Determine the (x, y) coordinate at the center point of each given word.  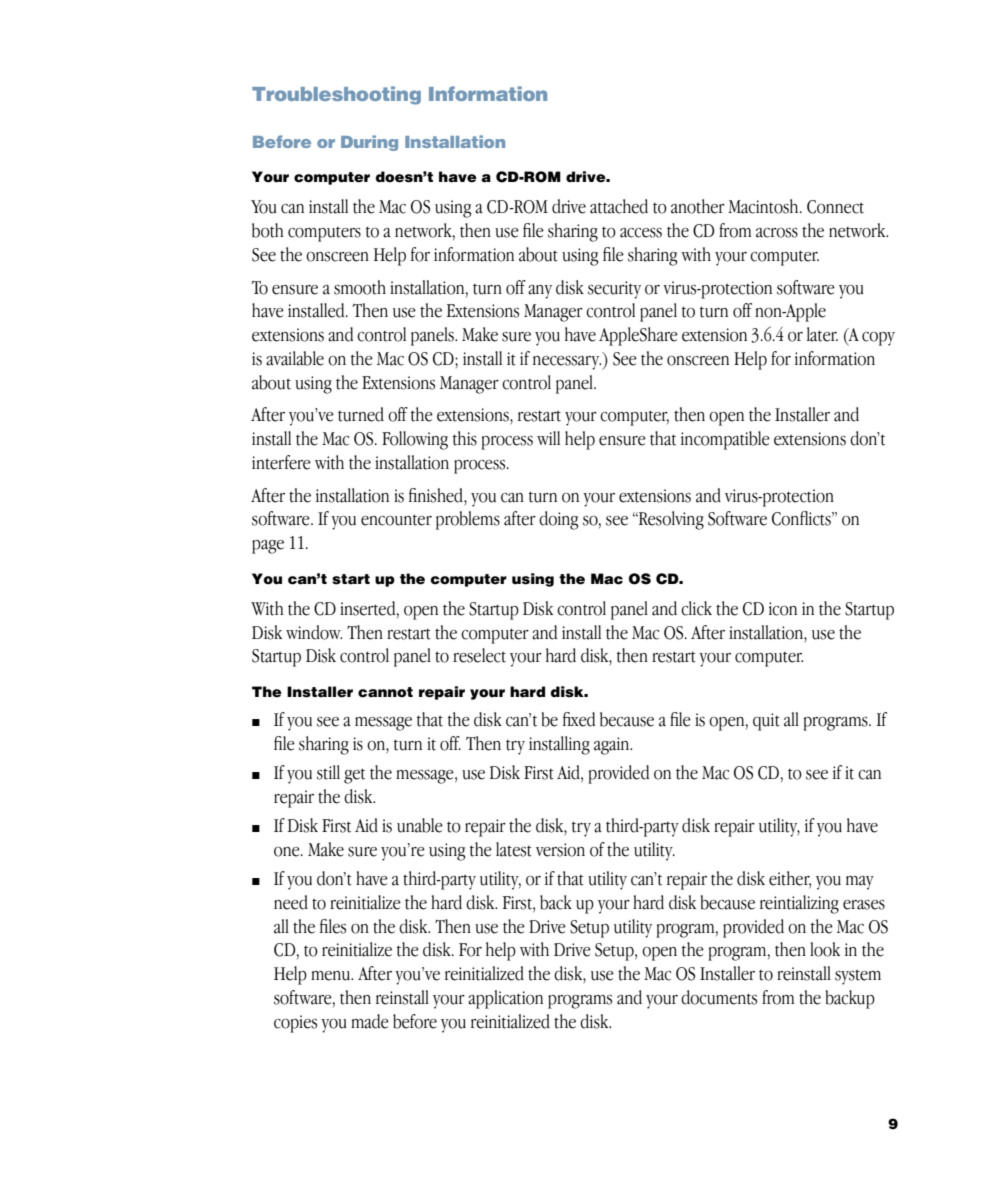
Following (415, 440)
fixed (579, 719)
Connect (835, 207)
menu (331, 976)
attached (619, 206)
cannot (385, 692)
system (858, 977)
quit (766, 722)
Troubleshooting (336, 95)
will (548, 438)
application (505, 999)
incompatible (725, 440)
